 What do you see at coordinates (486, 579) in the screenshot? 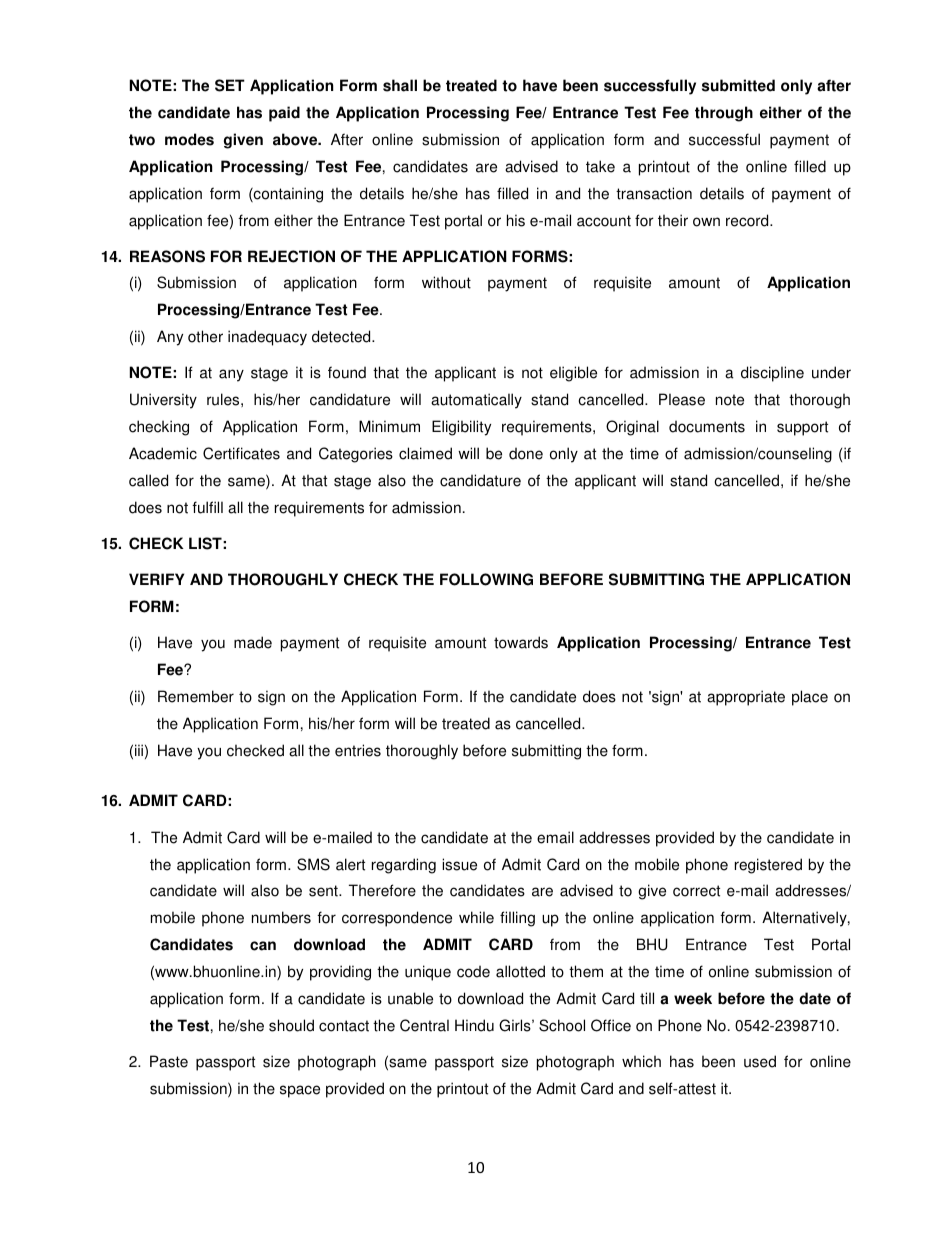
I see `FOLLOWING` at bounding box center [486, 579].
